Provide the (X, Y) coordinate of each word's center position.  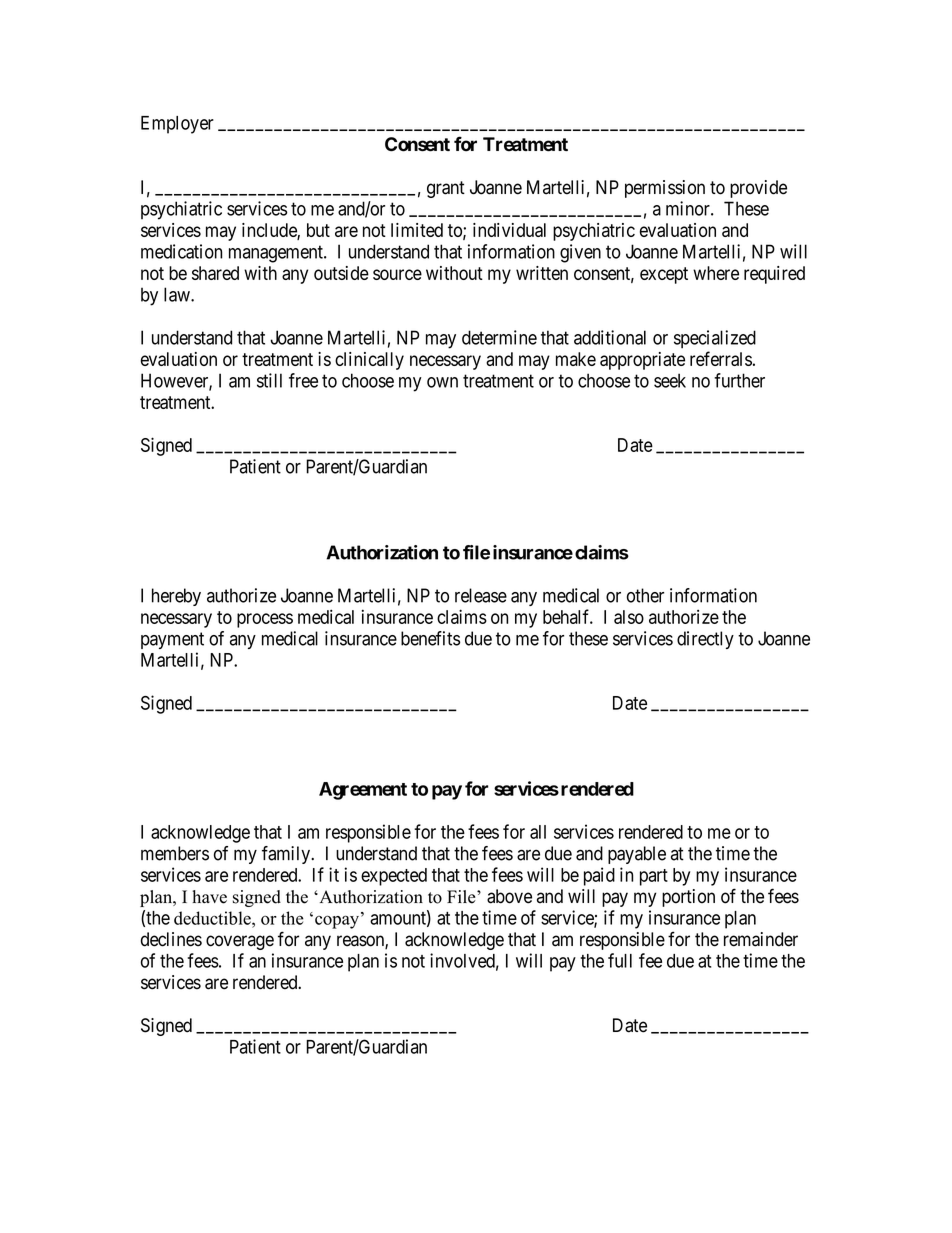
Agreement (363, 791)
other (645, 595)
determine (499, 337)
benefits (430, 638)
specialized (715, 339)
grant (446, 189)
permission (665, 189)
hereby (176, 597)
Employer (177, 125)
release (481, 595)
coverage (240, 942)
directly (705, 640)
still (269, 380)
